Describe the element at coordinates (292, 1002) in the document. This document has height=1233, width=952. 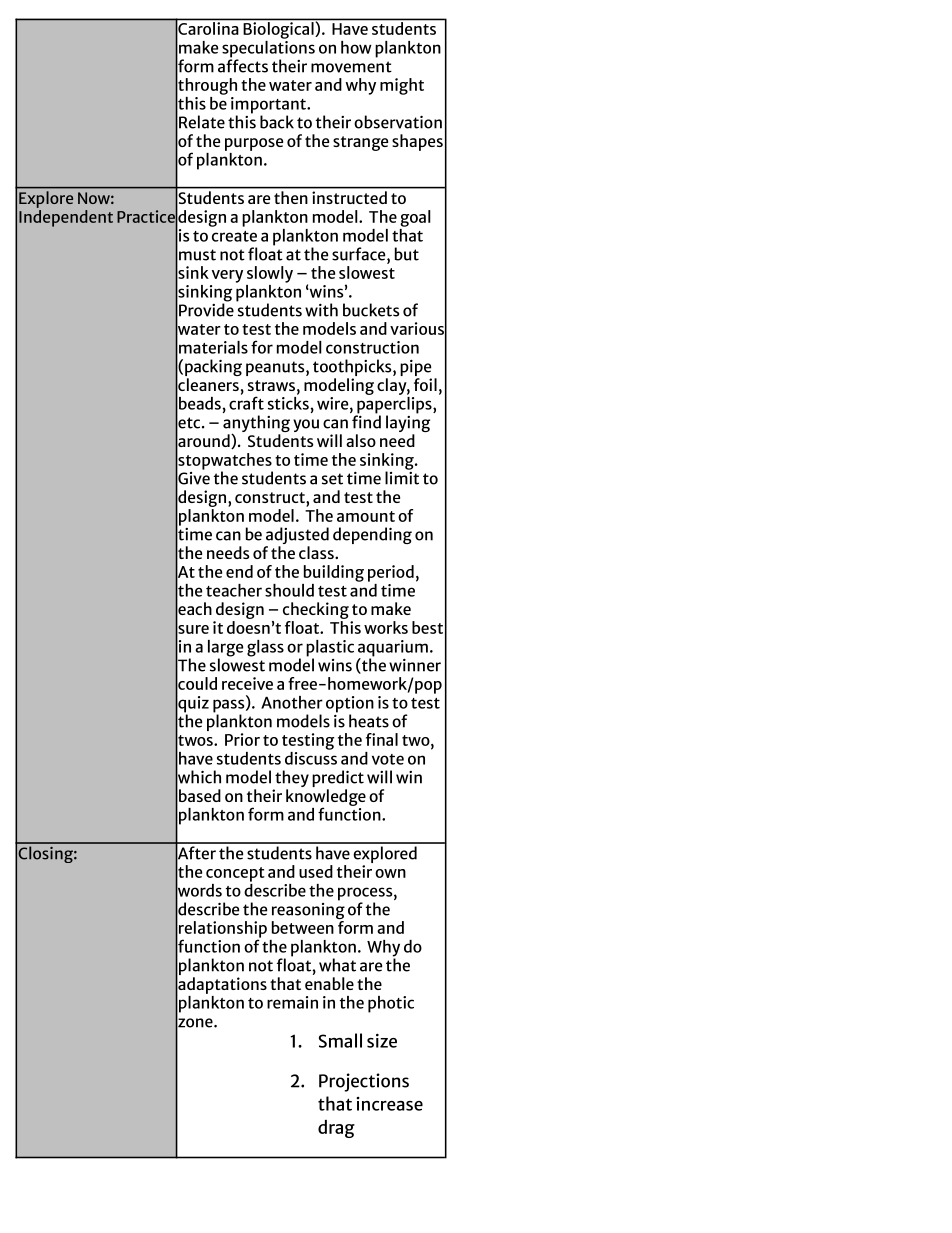
I see `remain` at that location.
